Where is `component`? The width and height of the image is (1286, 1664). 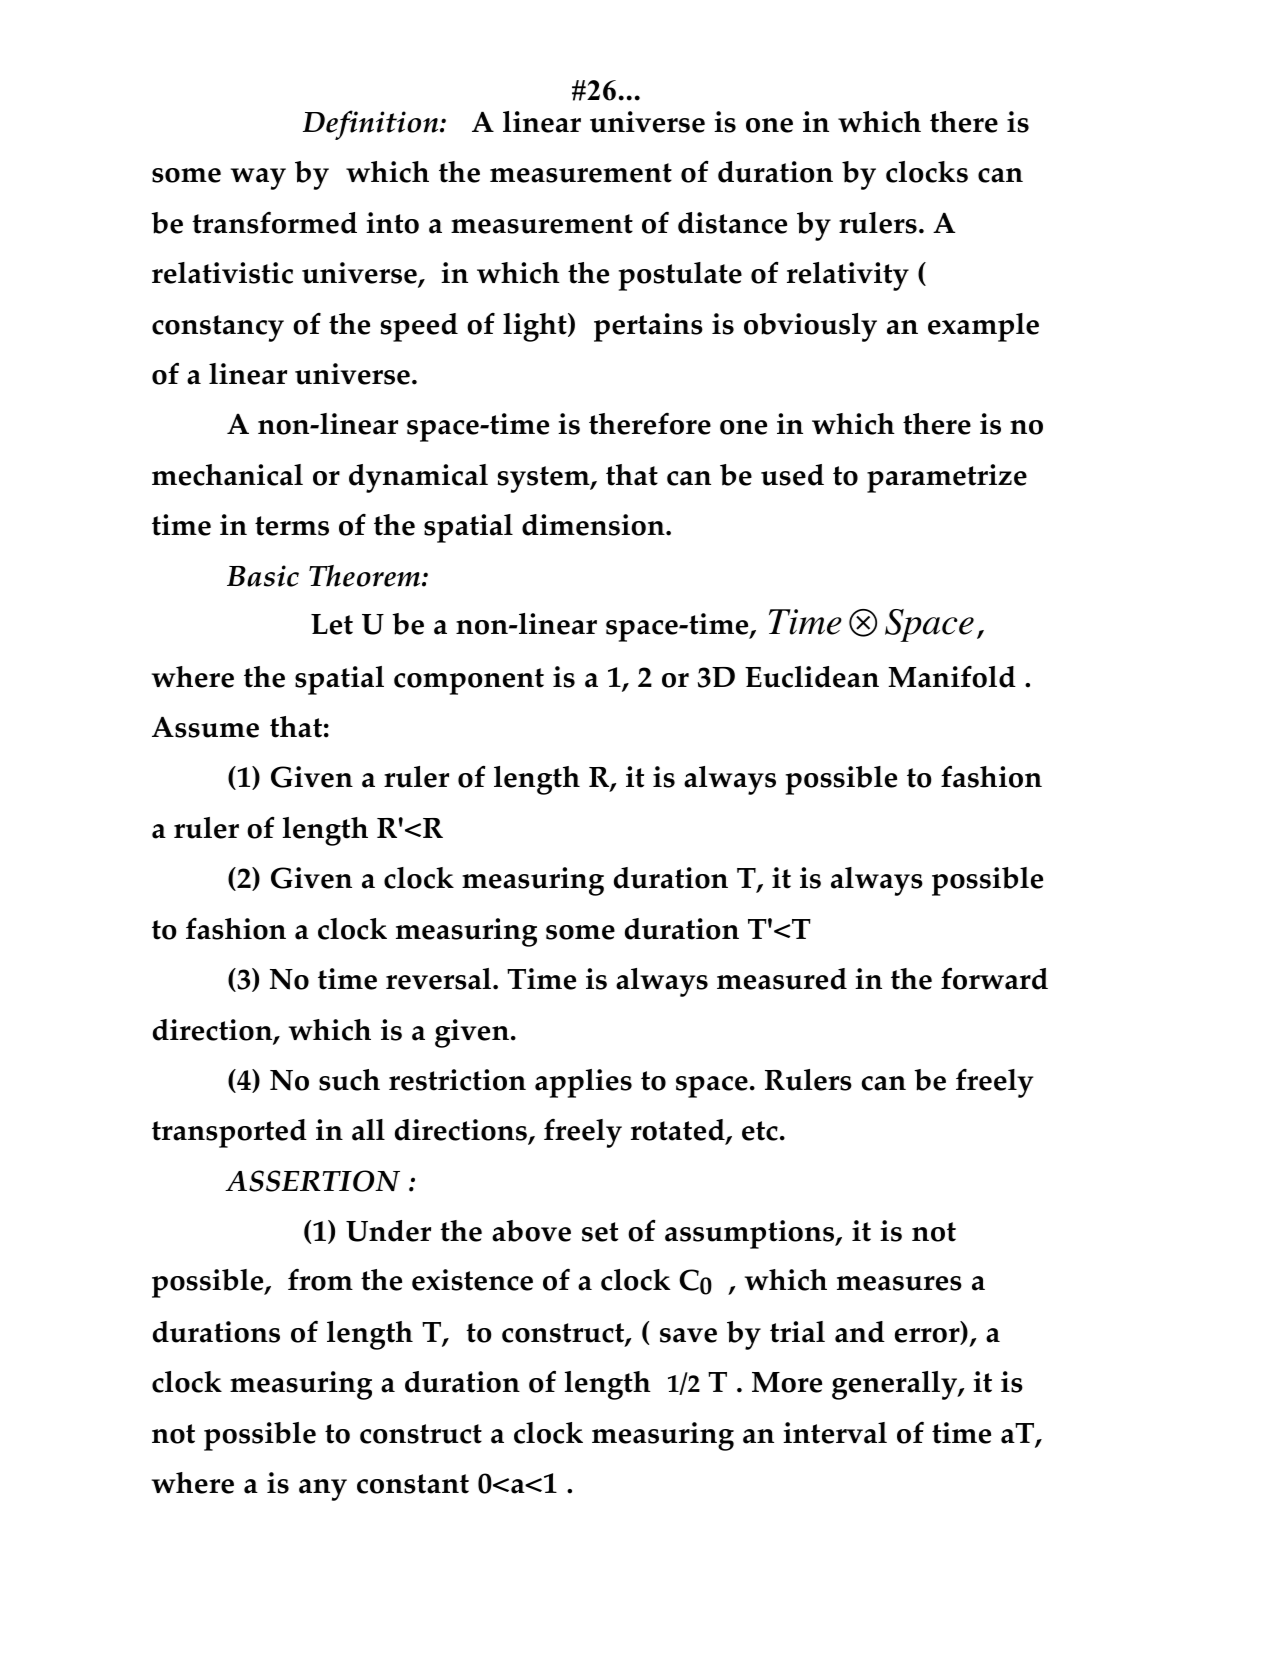 component is located at coordinates (469, 681).
